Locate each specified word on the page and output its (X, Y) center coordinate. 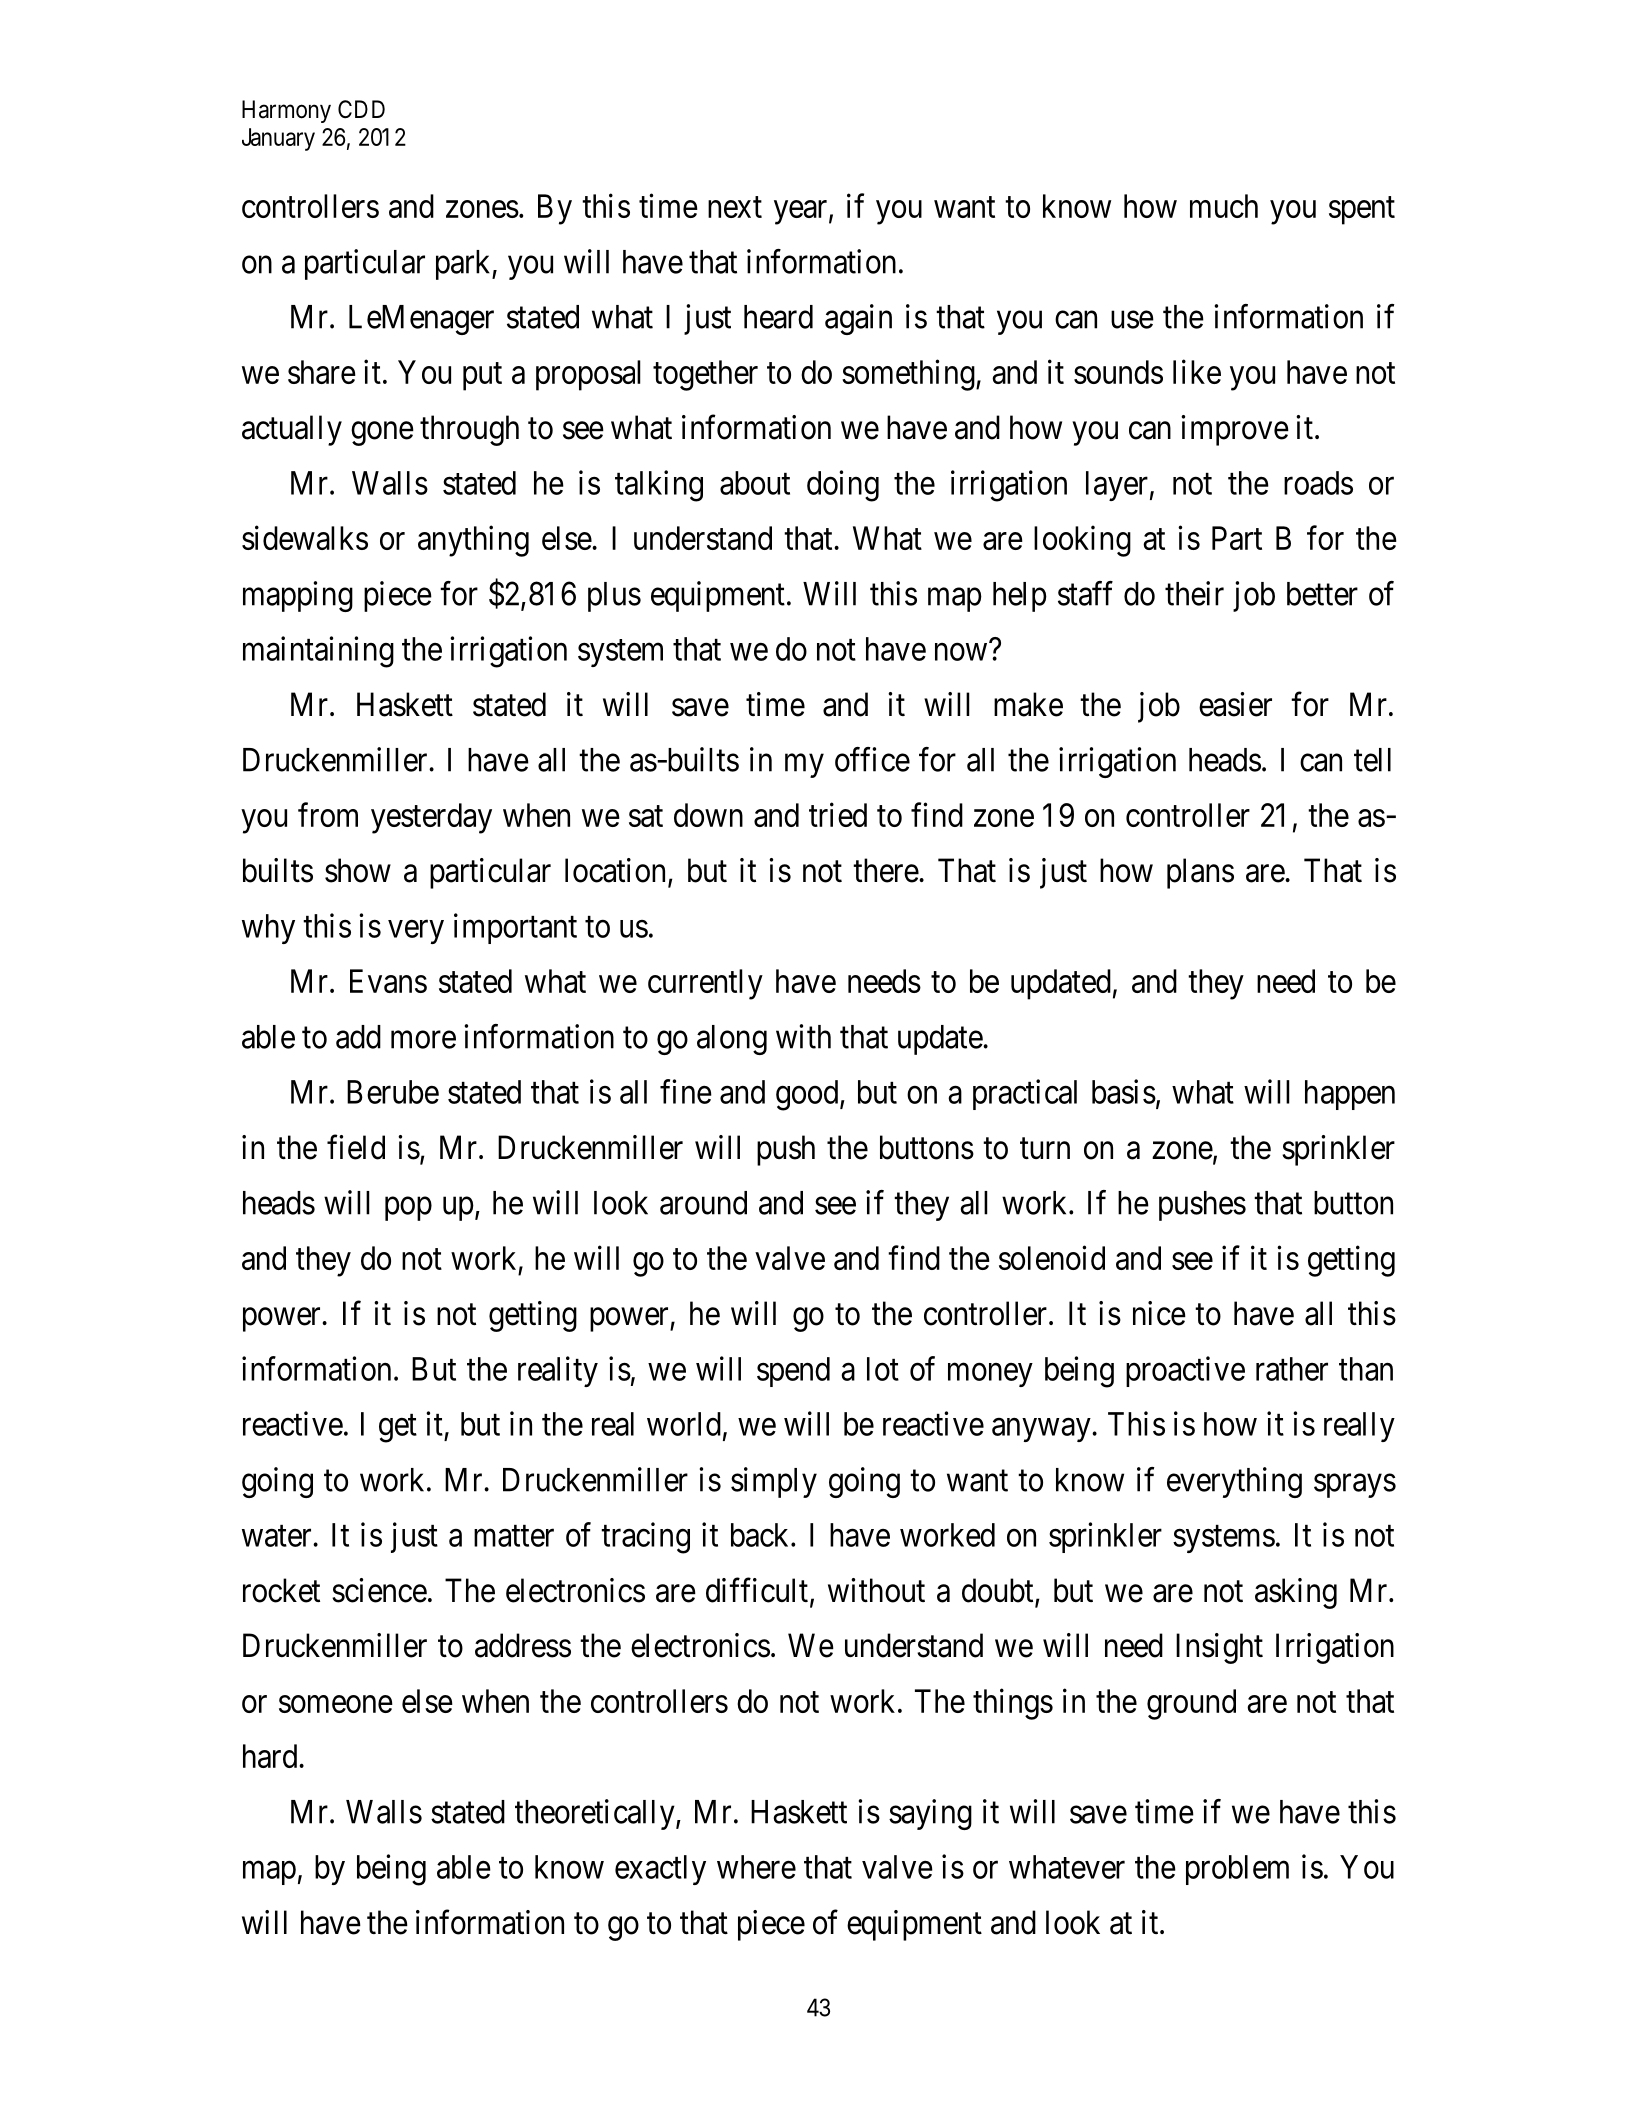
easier (1235, 704)
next (735, 207)
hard (271, 1756)
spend (793, 1372)
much (1224, 206)
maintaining (318, 652)
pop (408, 1209)
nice (1159, 1313)
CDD (361, 109)
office (872, 759)
